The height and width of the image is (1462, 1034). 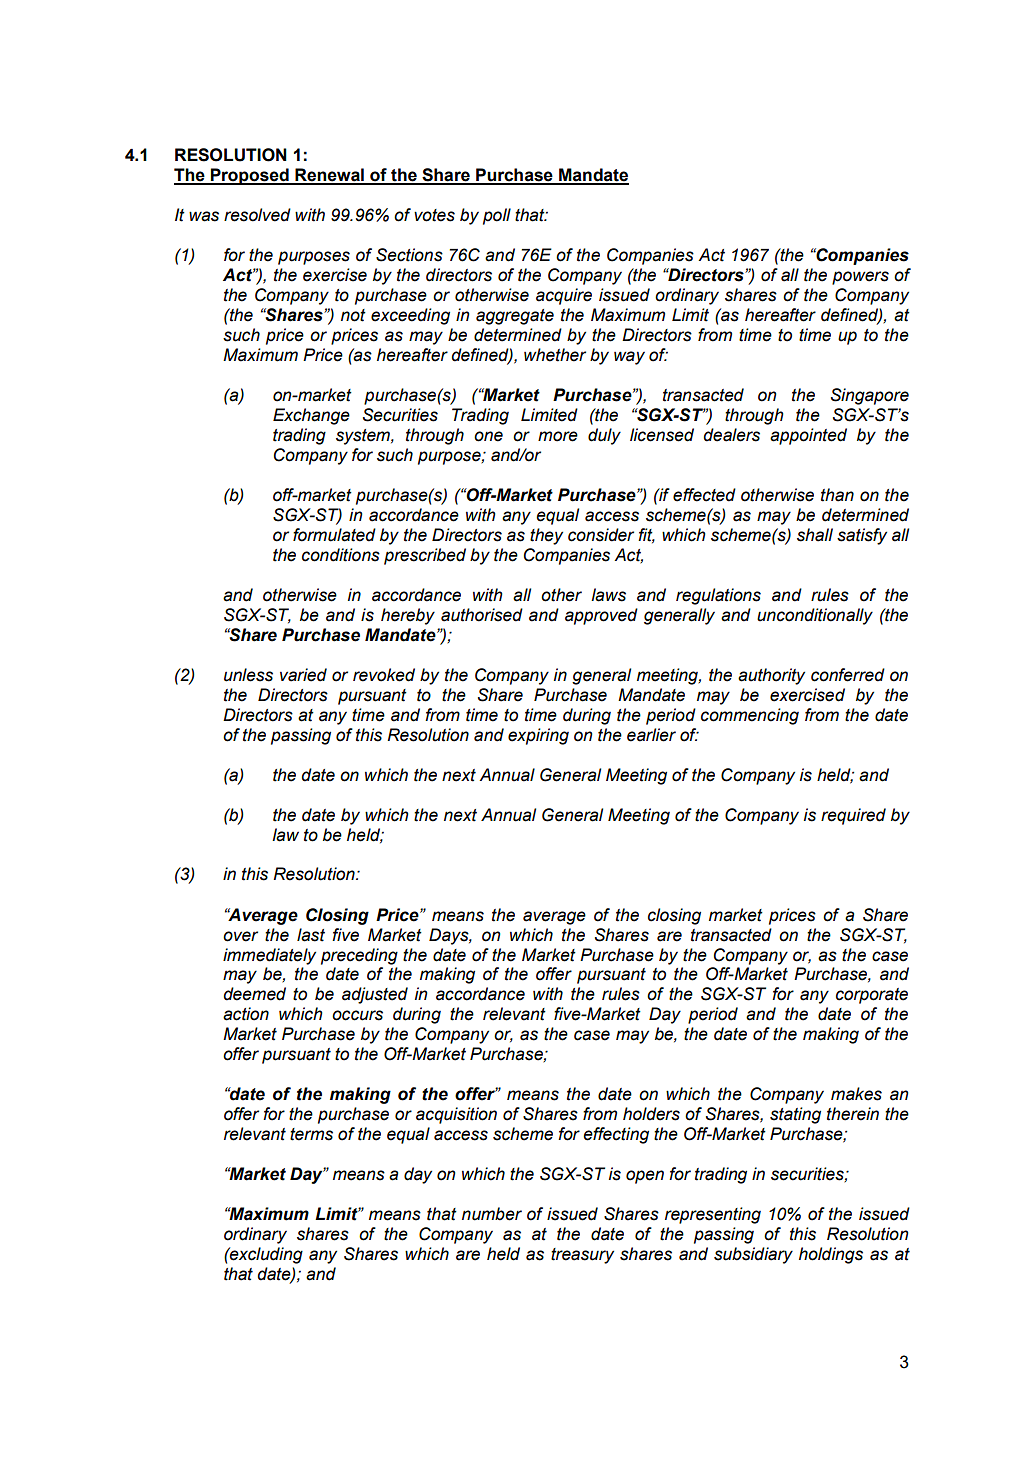 What do you see at coordinates (860, 278) in the image?
I see `powers` at bounding box center [860, 278].
